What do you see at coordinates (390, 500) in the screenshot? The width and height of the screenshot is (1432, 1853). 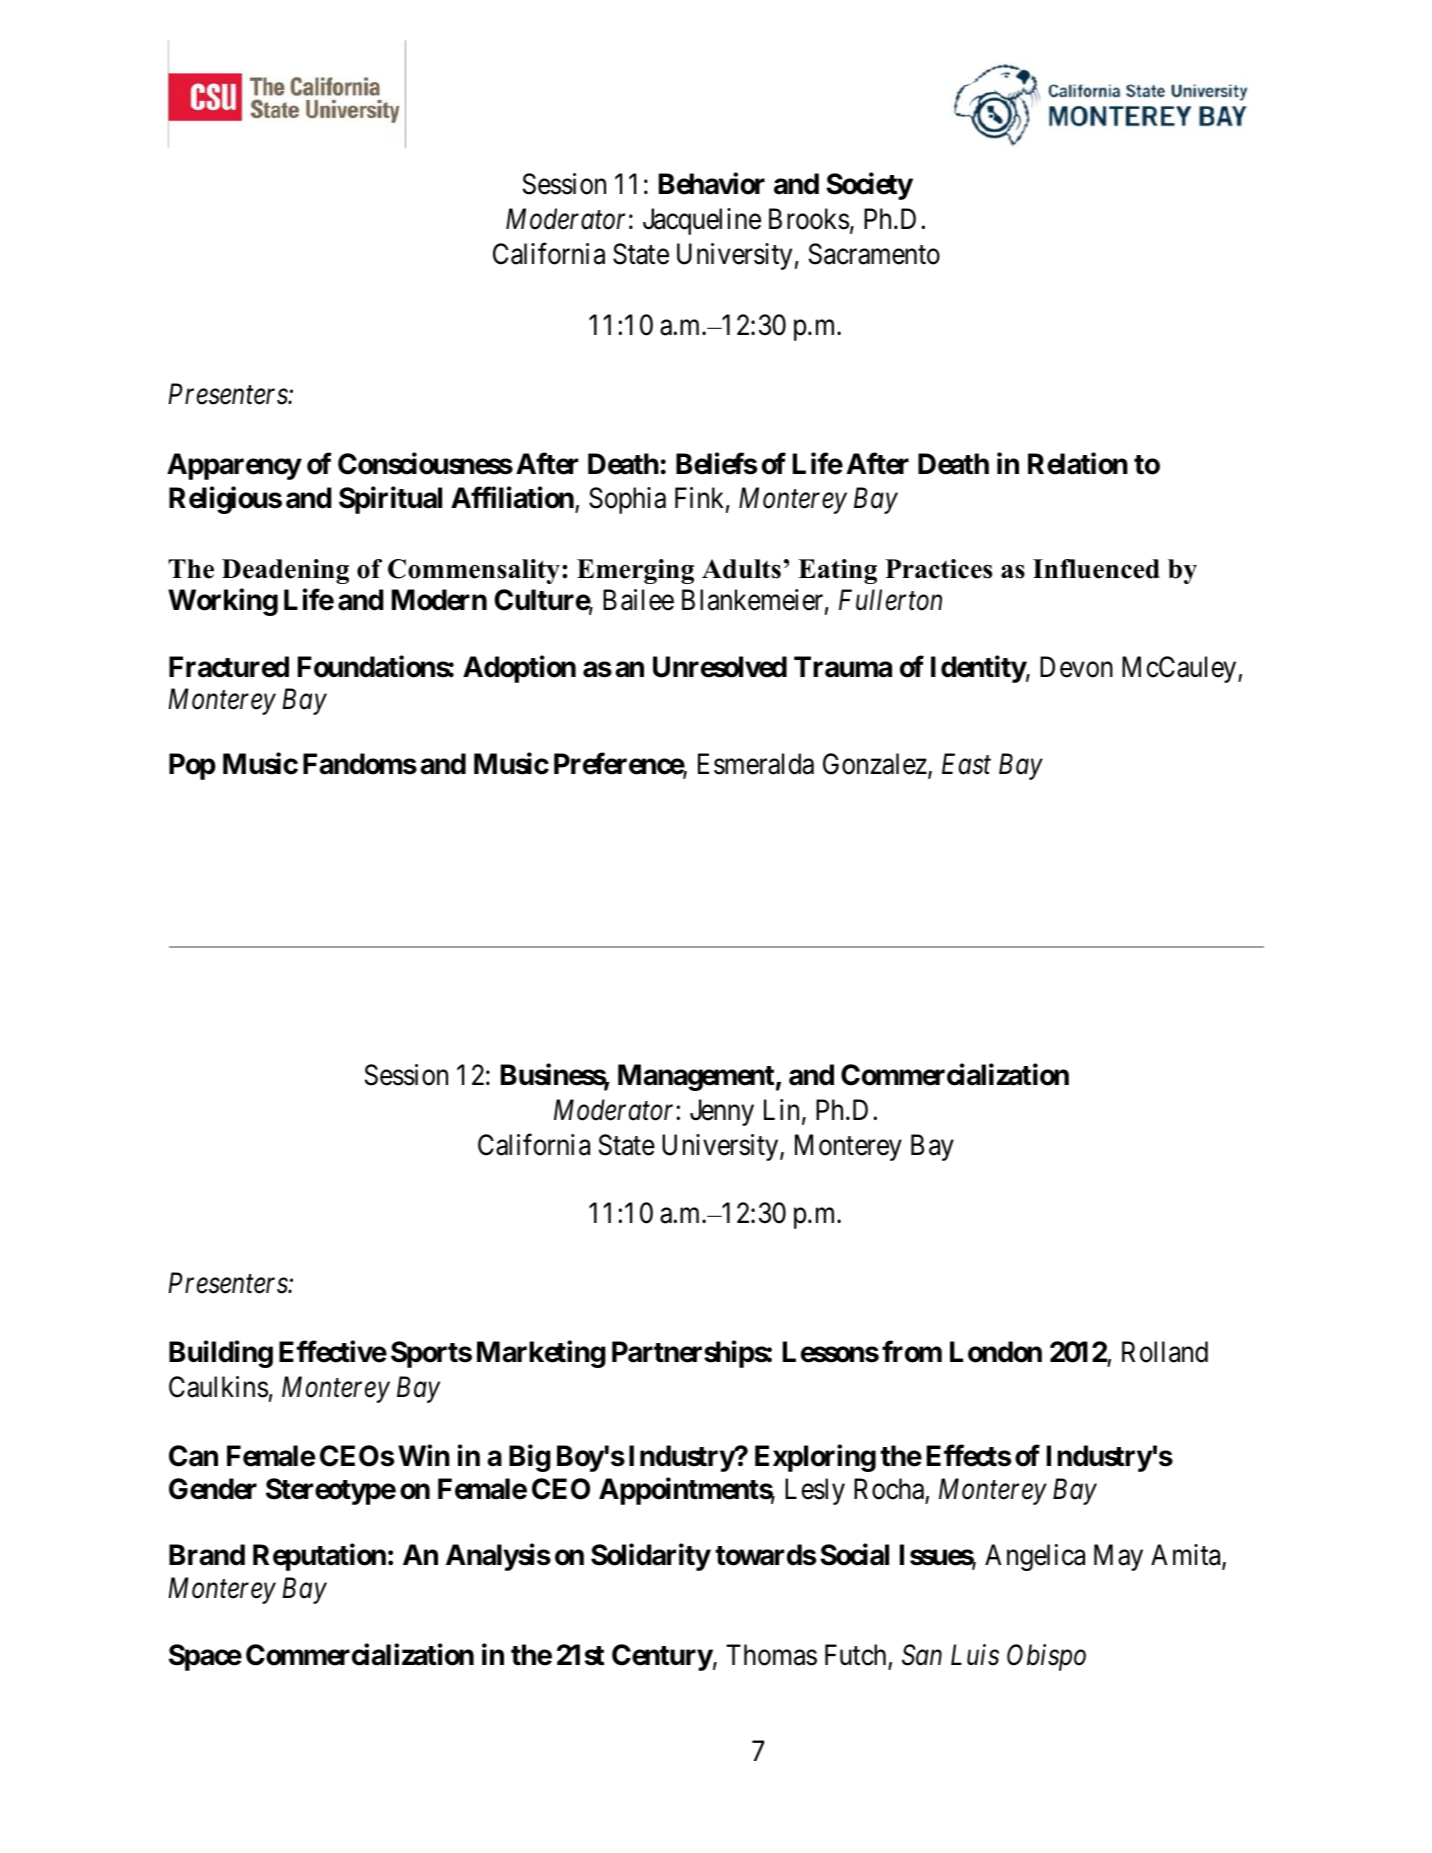 I see `Spiritual` at bounding box center [390, 500].
